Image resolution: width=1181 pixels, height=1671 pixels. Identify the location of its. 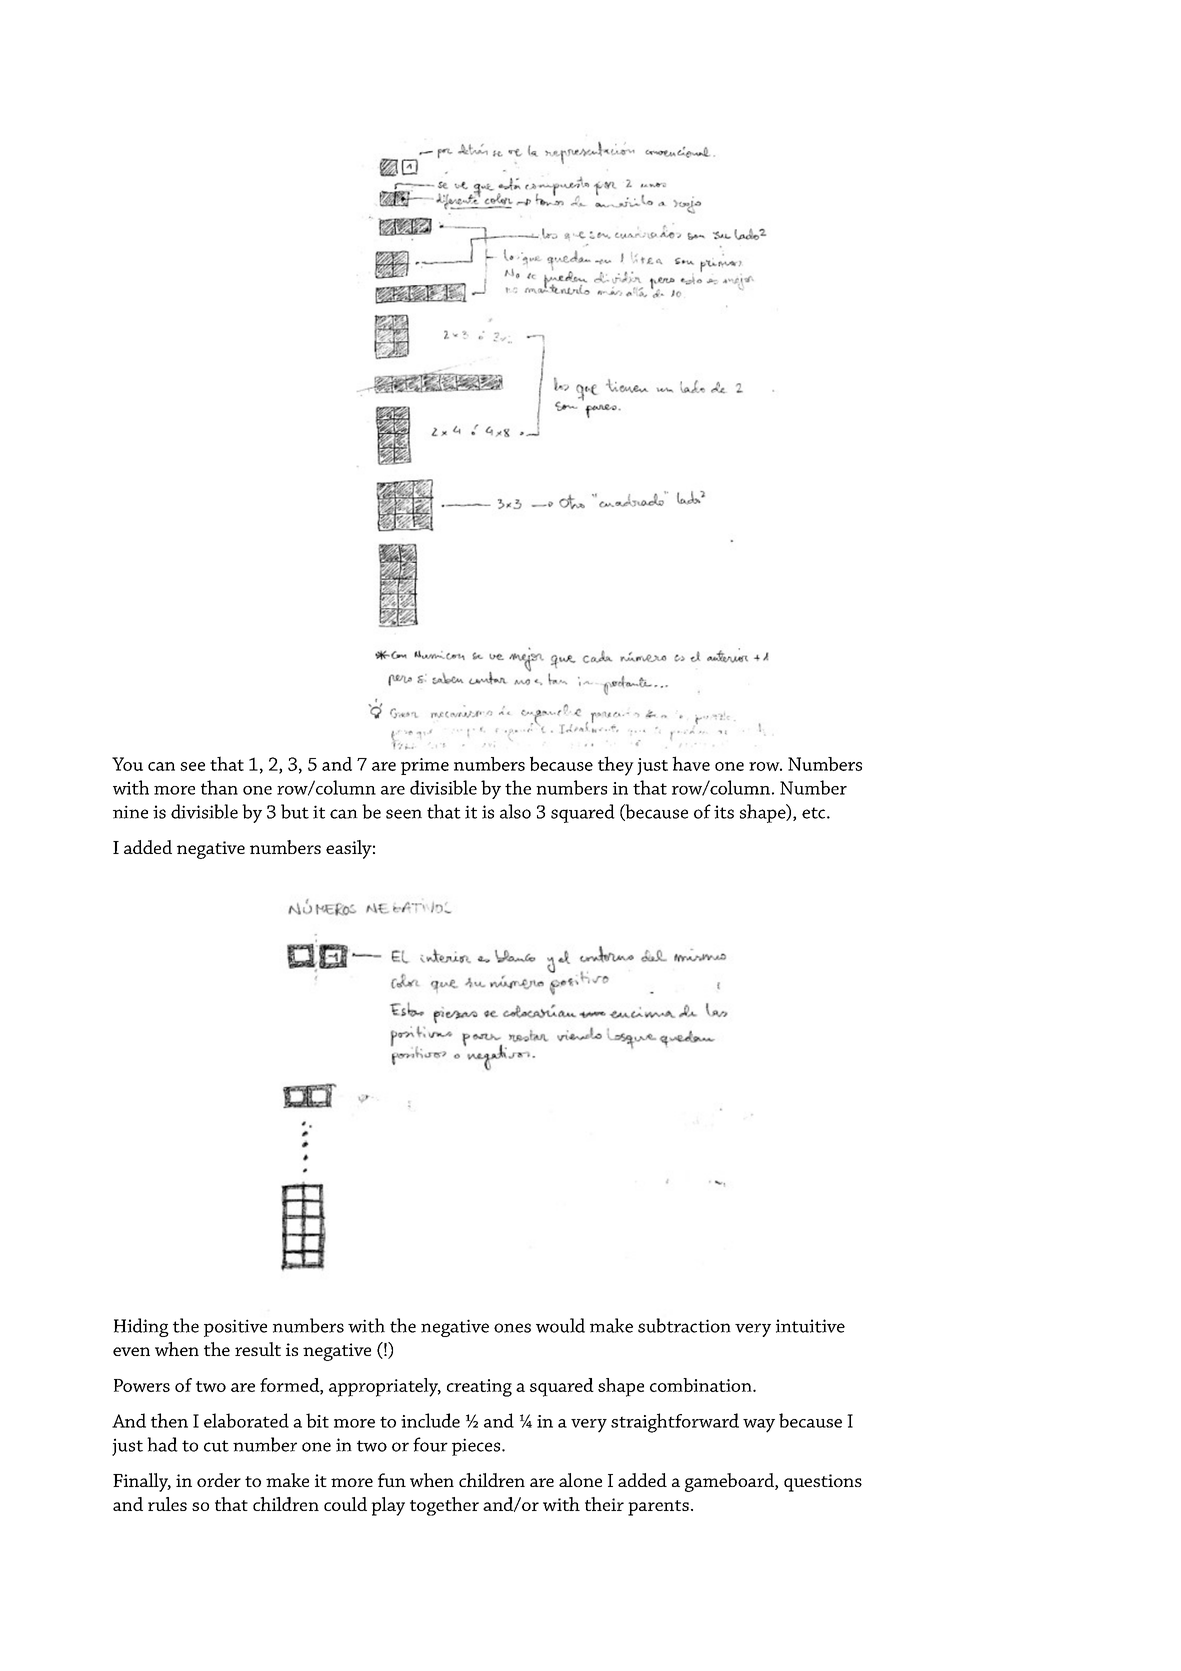
(724, 812).
